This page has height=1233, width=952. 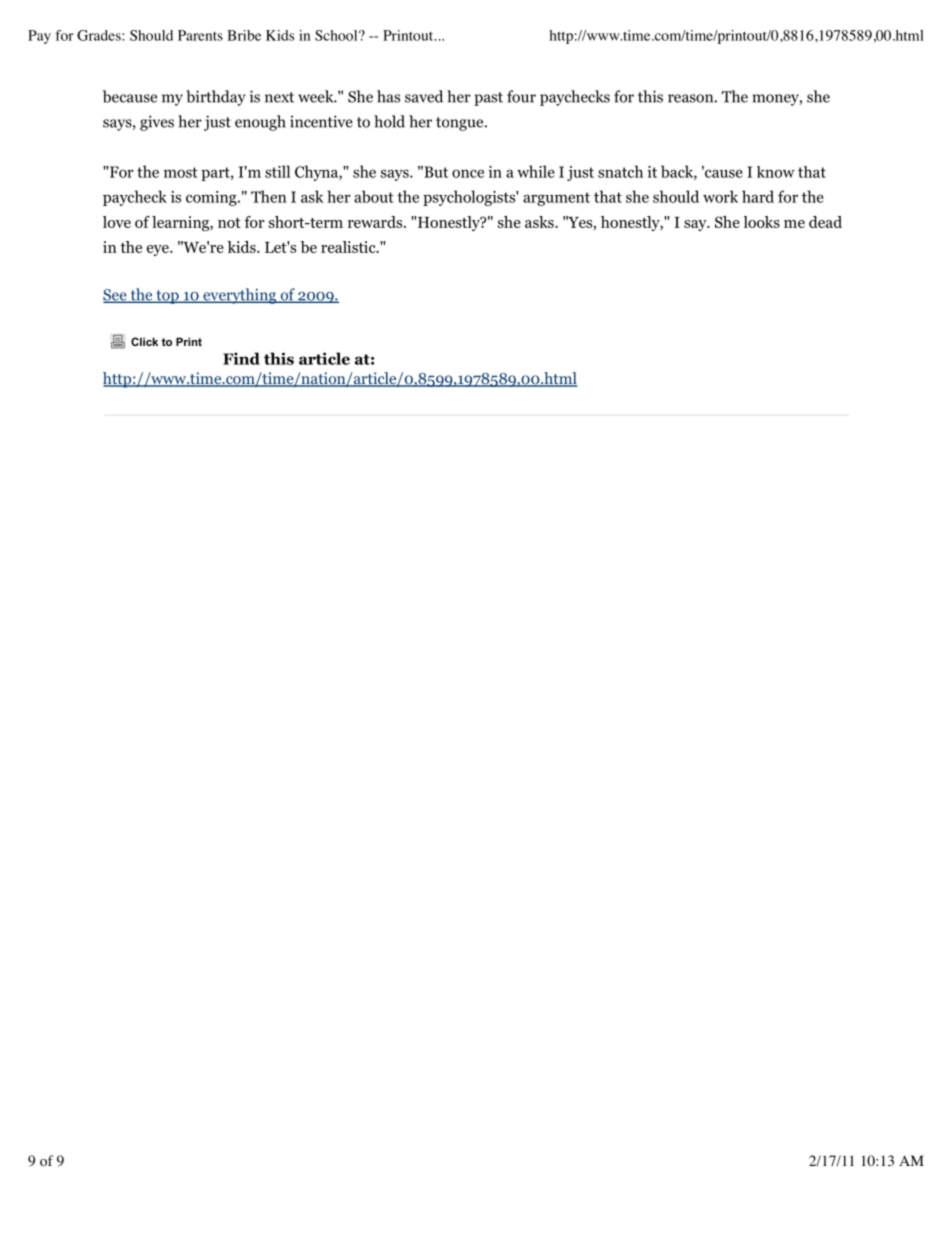 What do you see at coordinates (776, 172) in the page?
I see `know` at bounding box center [776, 172].
